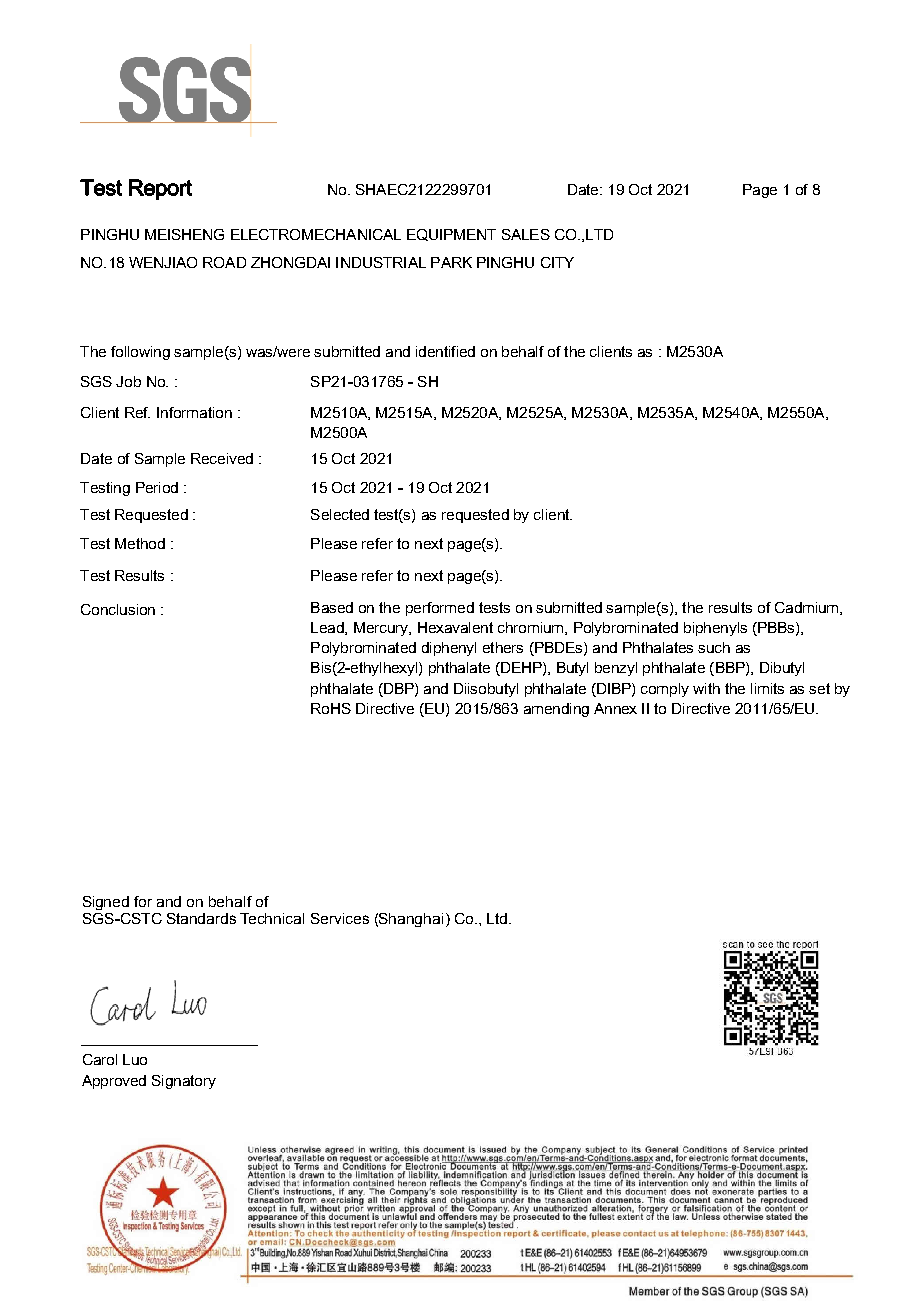 The height and width of the screenshot is (1308, 924). I want to click on Cadmium, so click(808, 608).
